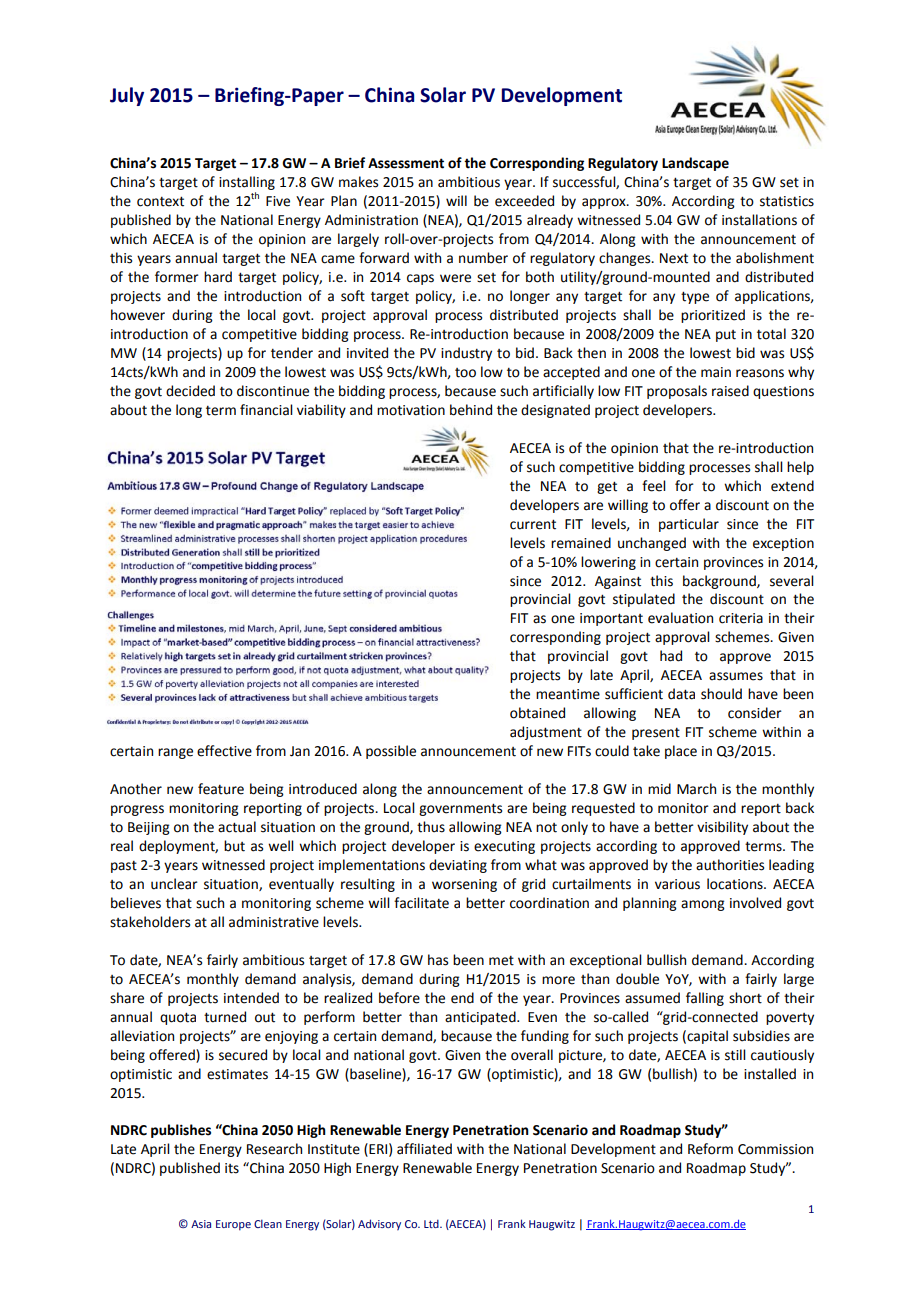 Image resolution: width=924 pixels, height=1308 pixels. Describe the element at coordinates (736, 676) in the image. I see `assumes` at that location.
